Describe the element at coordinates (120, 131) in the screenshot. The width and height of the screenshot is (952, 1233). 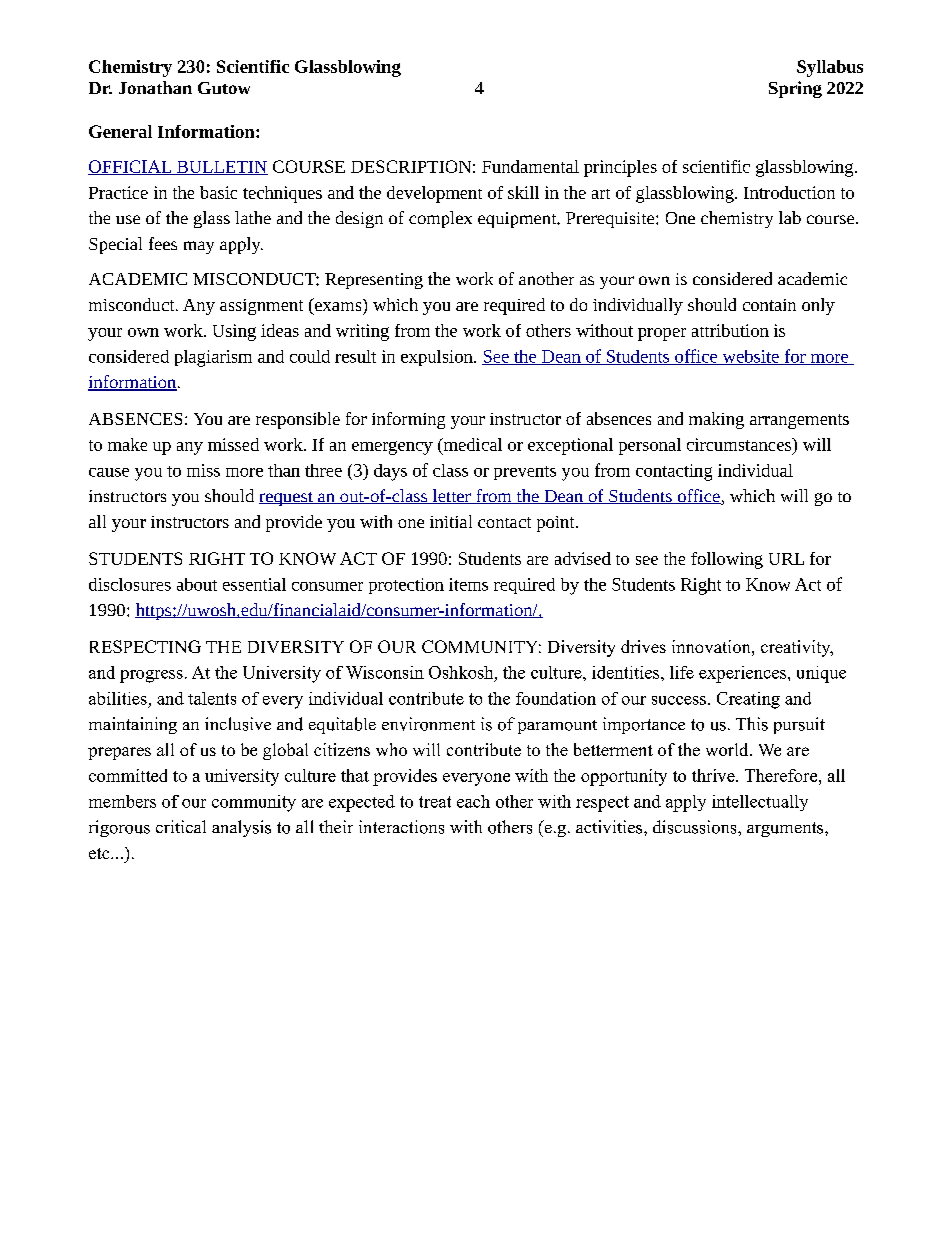
I see `General` at that location.
